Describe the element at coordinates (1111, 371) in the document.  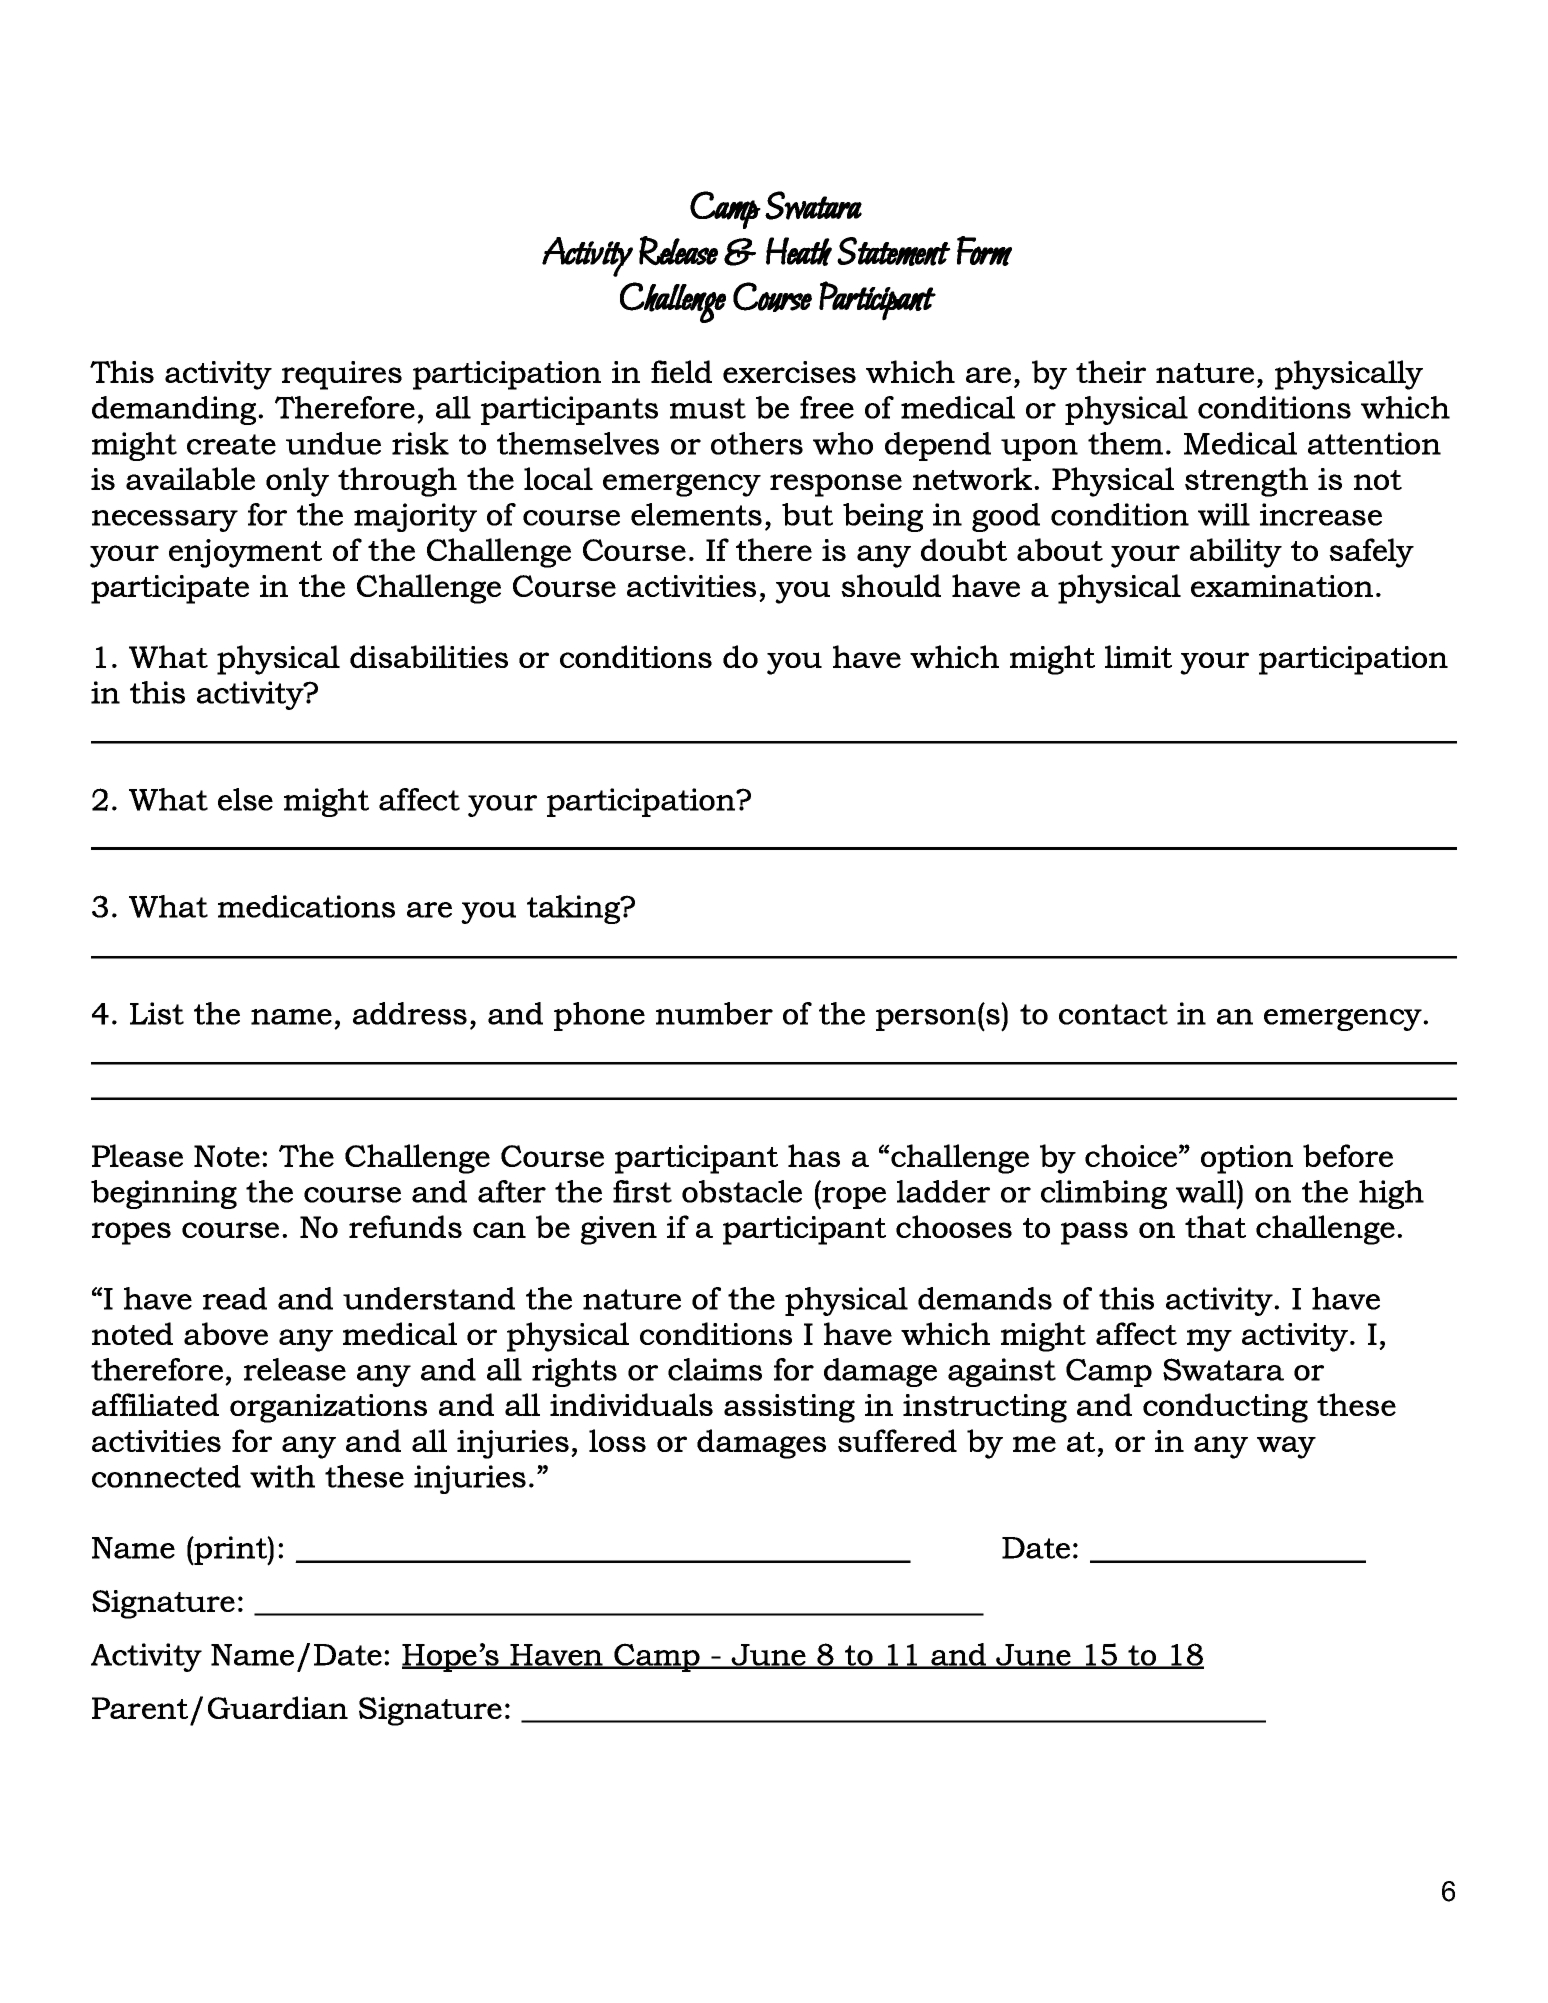
I see `their` at that location.
